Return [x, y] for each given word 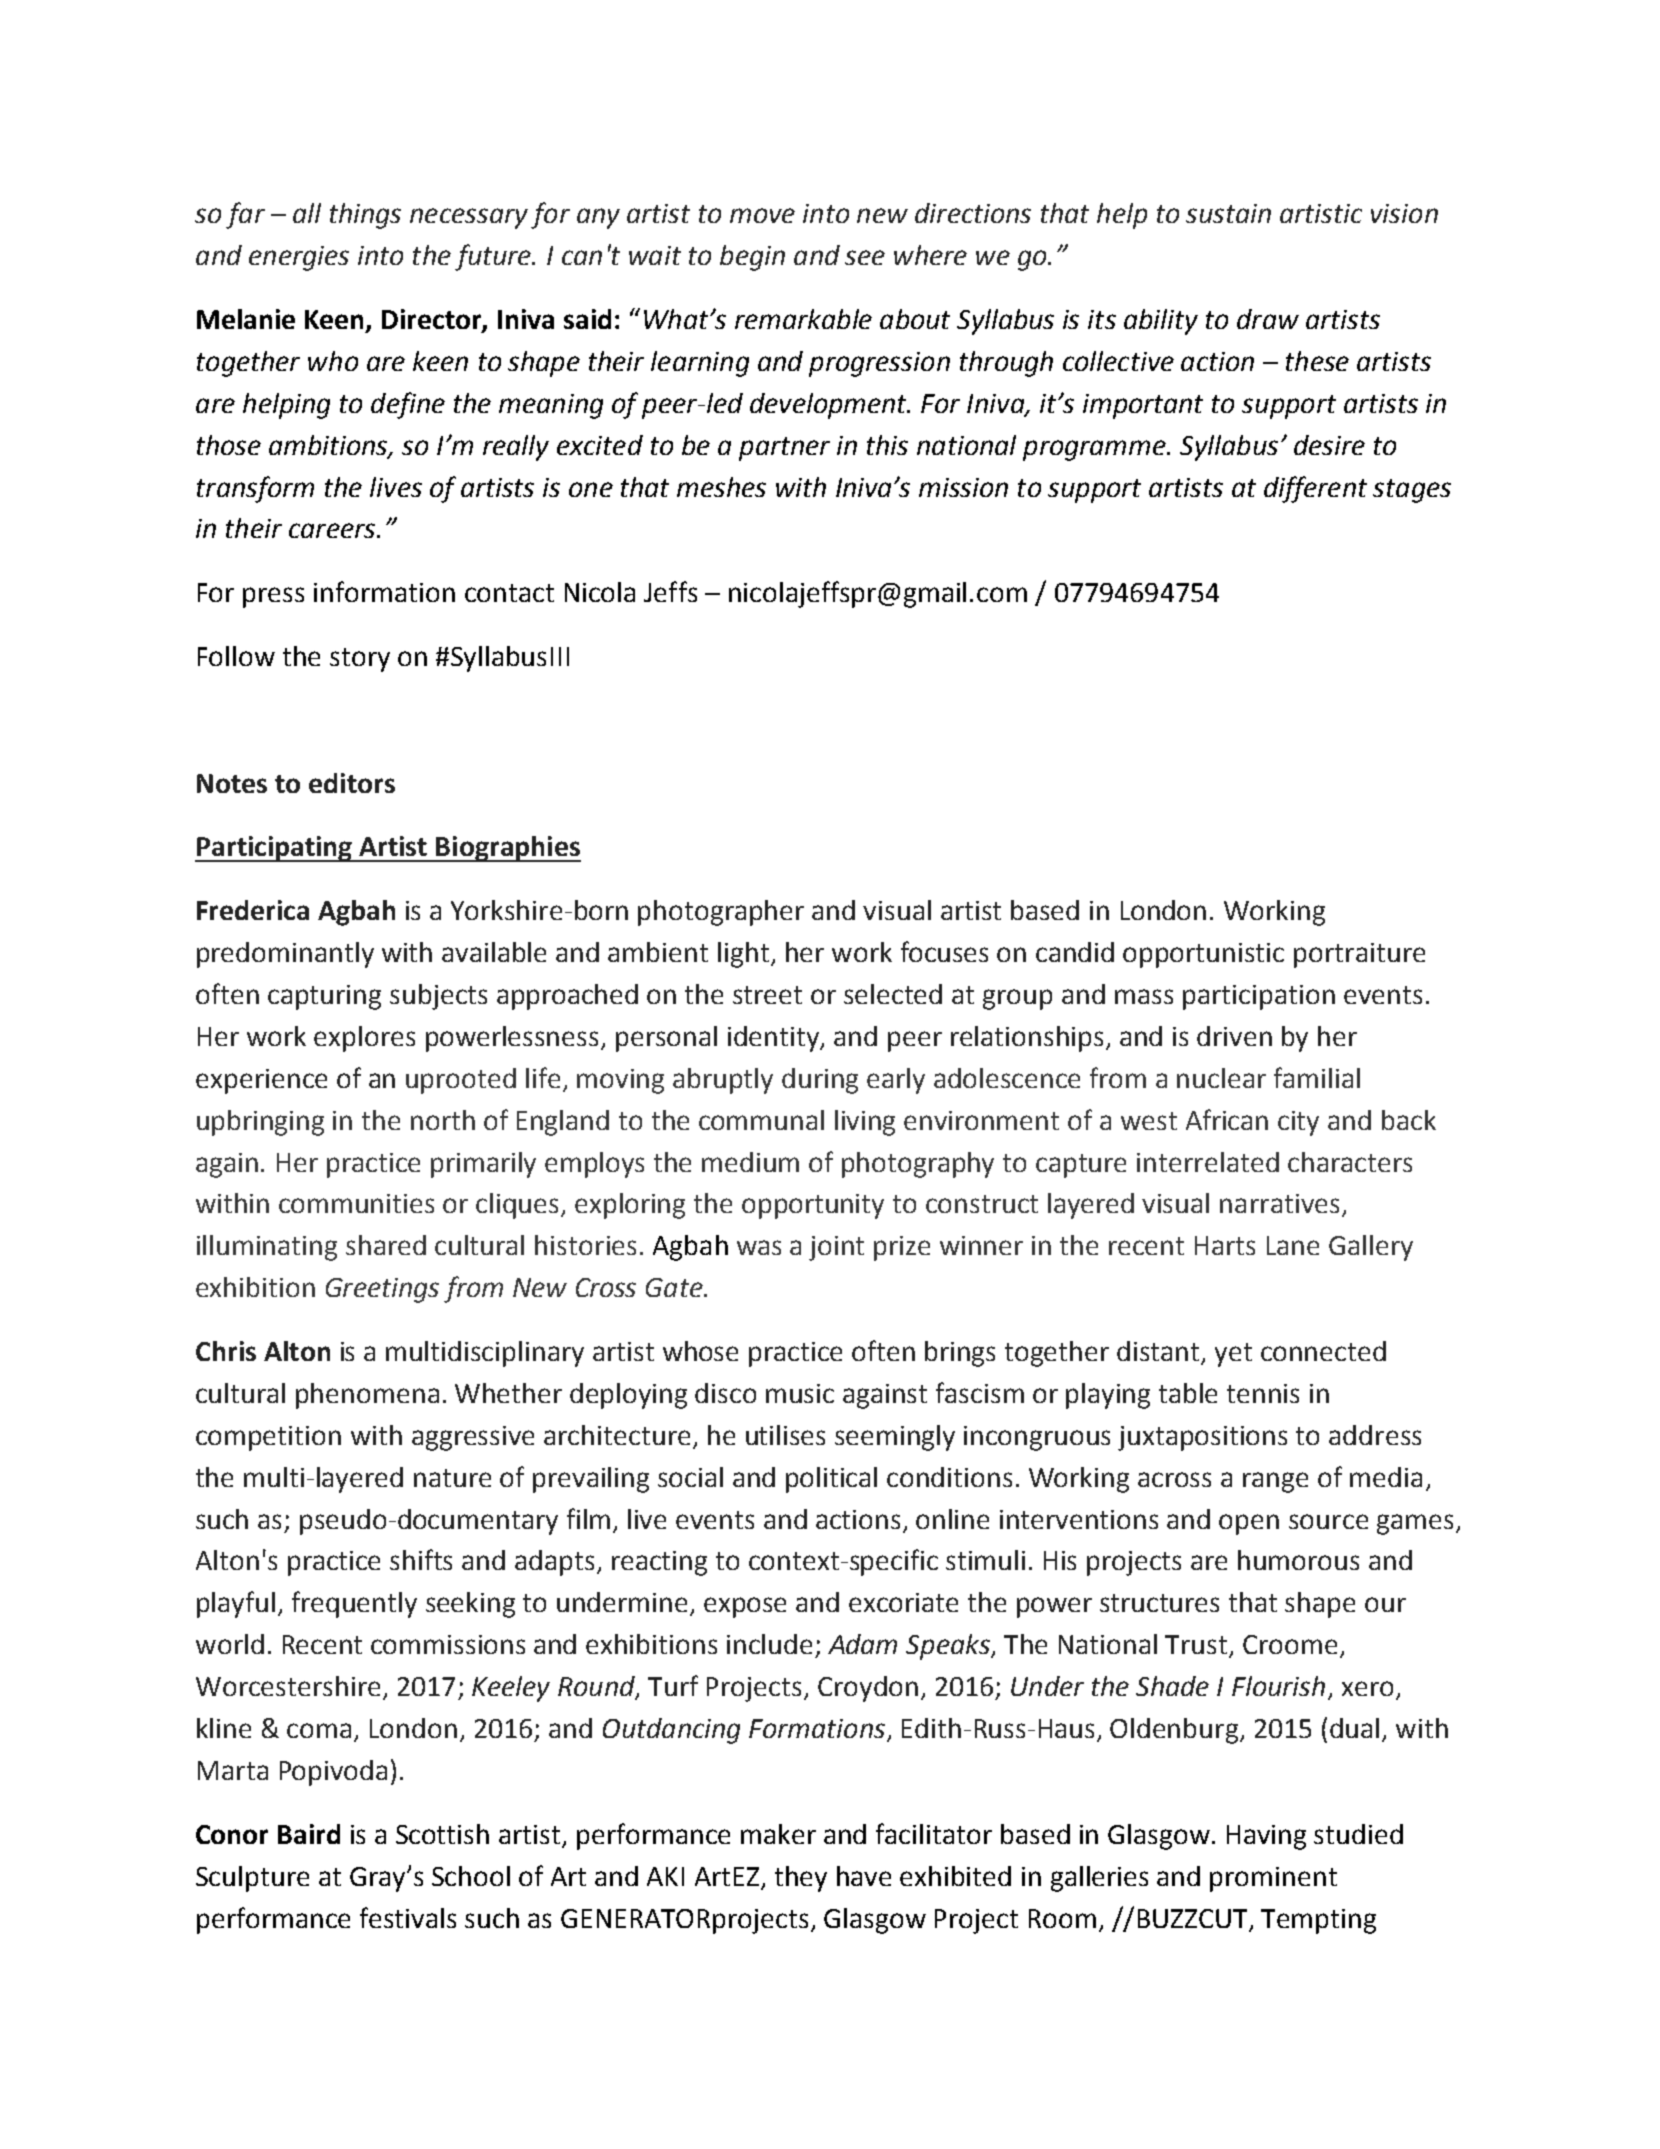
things [365, 216]
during [820, 1081]
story [360, 660]
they [801, 1879]
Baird [309, 1834]
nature [452, 1478]
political [831, 1480]
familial [1317, 1077]
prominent [1273, 1879]
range [1275, 1482]
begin [752, 258]
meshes [721, 487]
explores [364, 1039]
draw [1268, 319]
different [1315, 489]
